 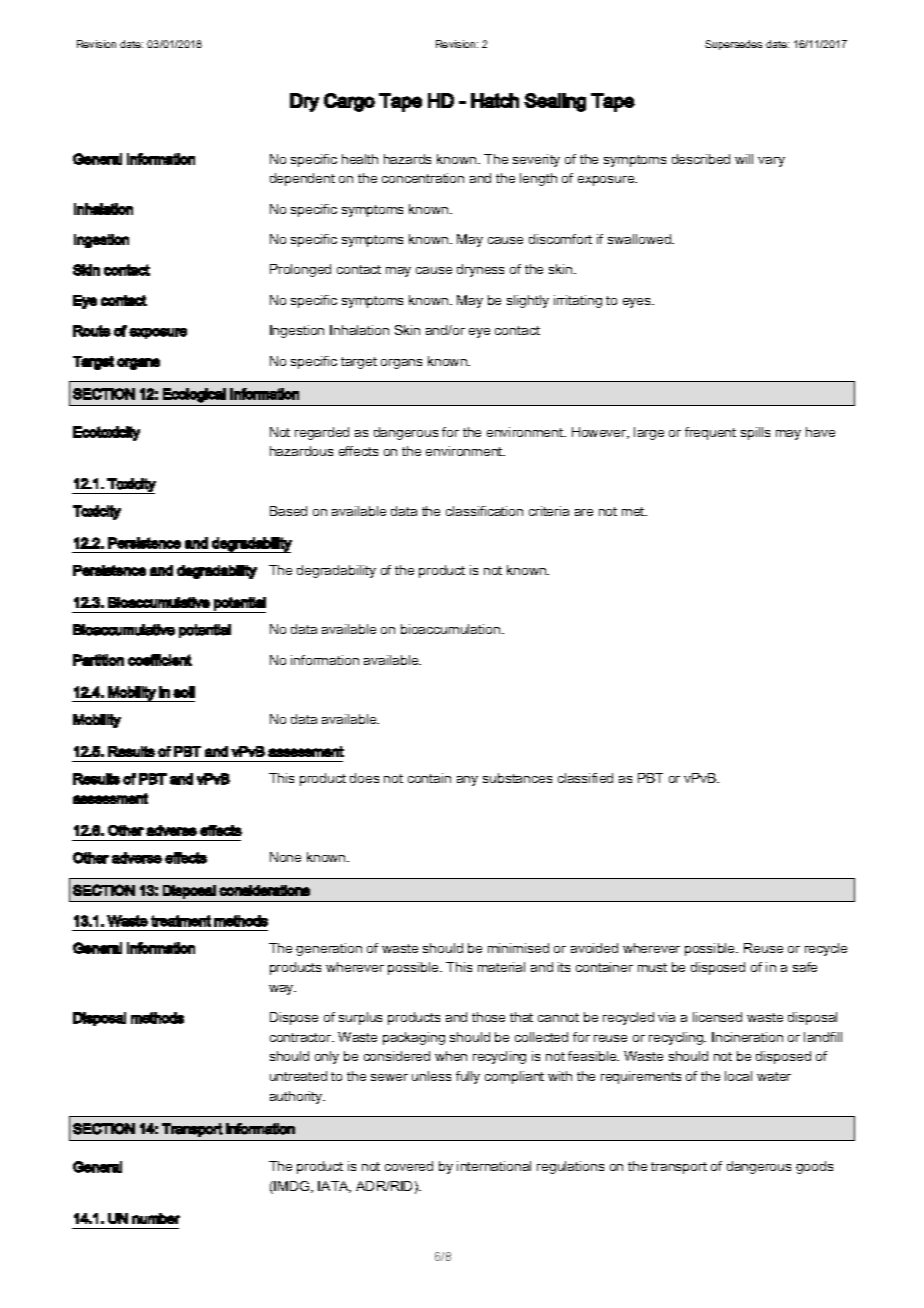 I want to click on any, so click(x=467, y=781).
